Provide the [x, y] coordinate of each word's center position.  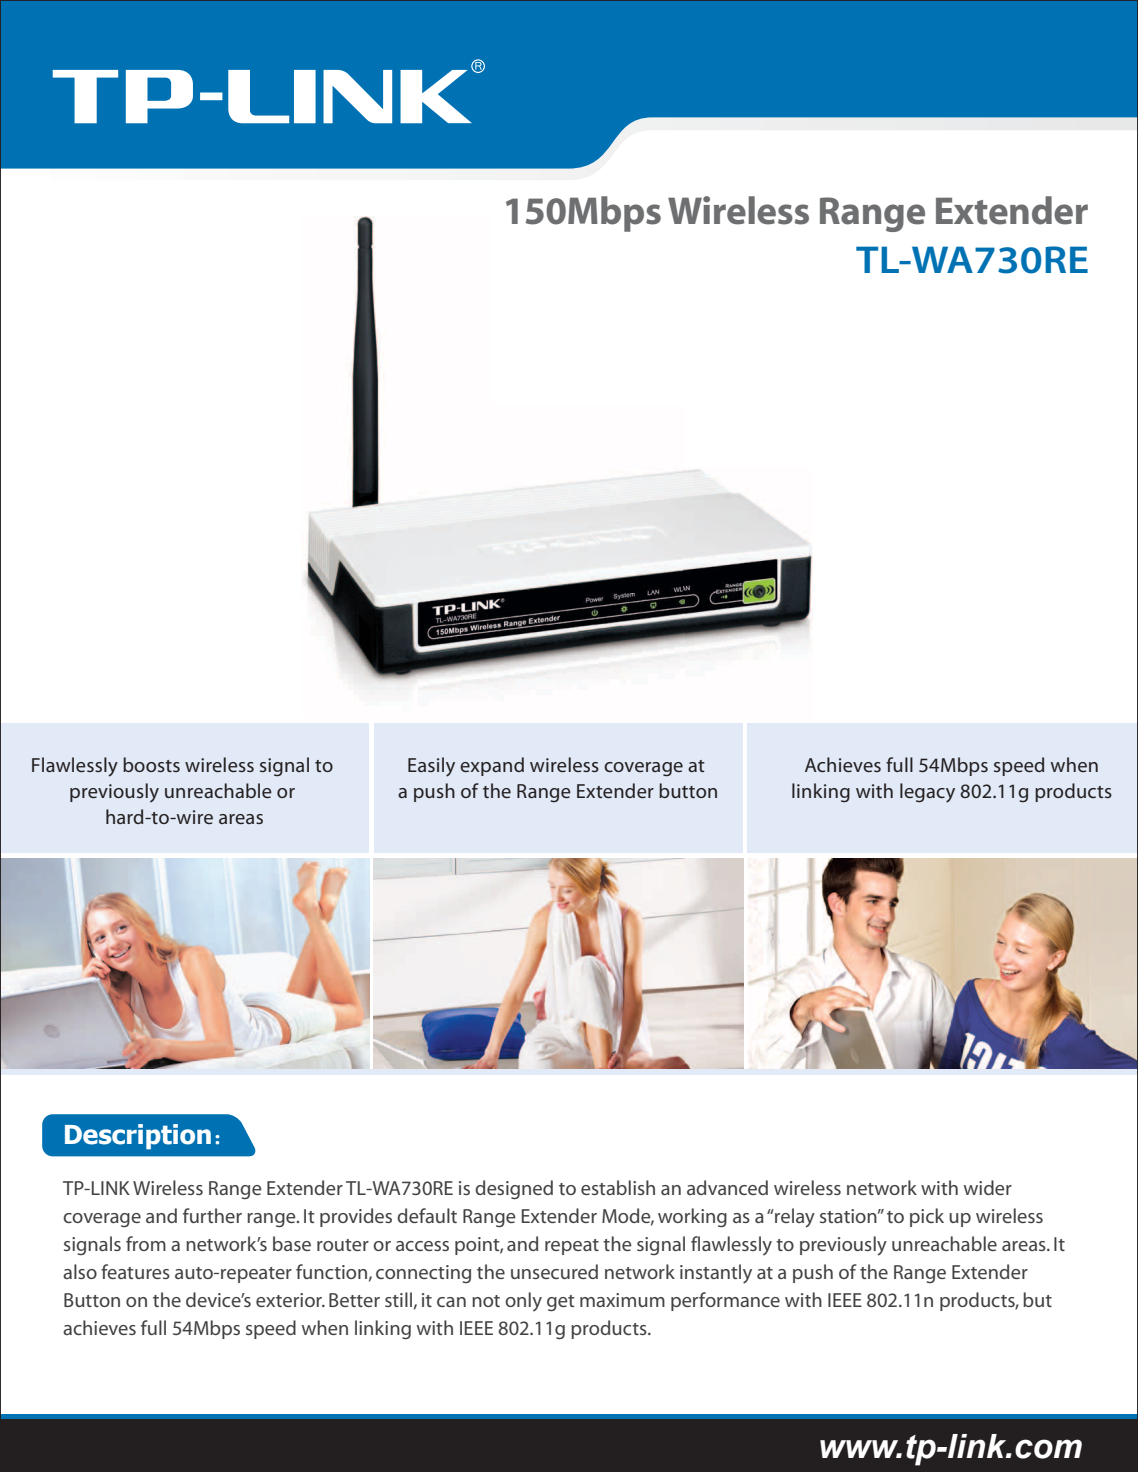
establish [618, 1187]
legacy [927, 793]
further [212, 1215]
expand [492, 766]
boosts [151, 764]
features [135, 1271]
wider [988, 1187]
